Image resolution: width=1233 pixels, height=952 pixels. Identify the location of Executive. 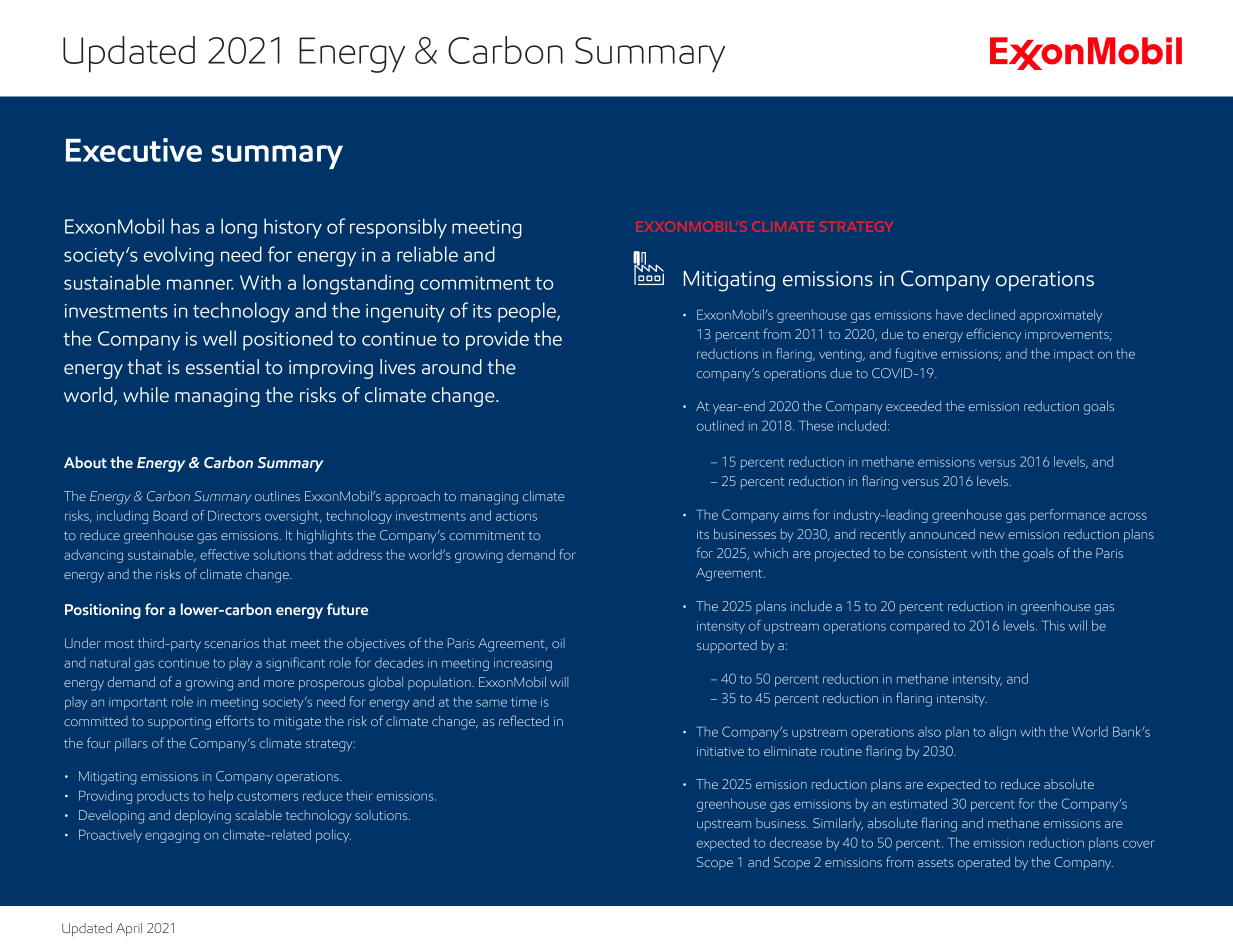
(134, 150).
